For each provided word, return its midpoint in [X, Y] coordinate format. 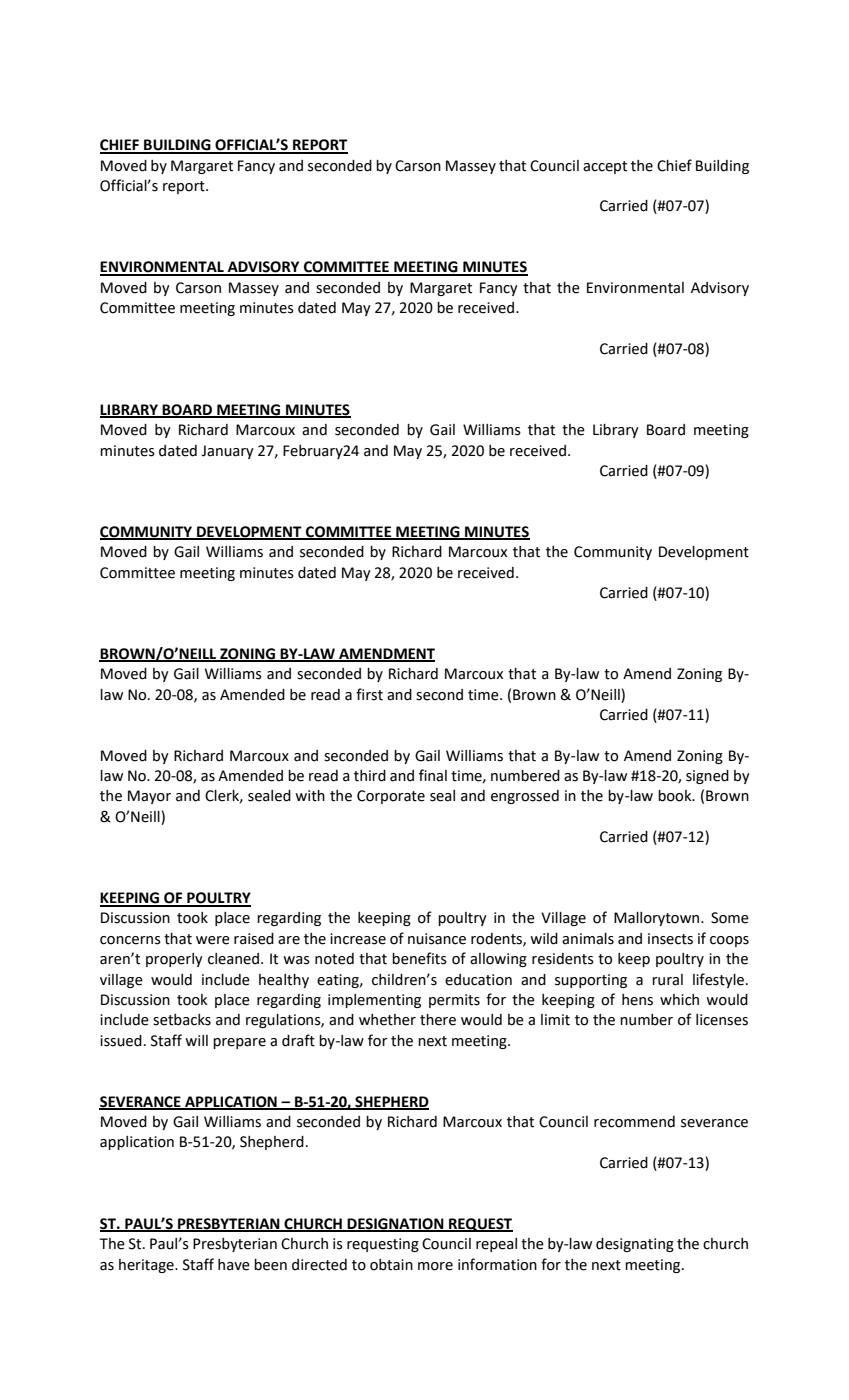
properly [174, 960]
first [369, 694]
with [310, 796]
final [433, 775]
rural [667, 980]
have [234, 1265]
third [370, 776]
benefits [419, 958]
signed [707, 777]
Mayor [149, 797]
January [227, 452]
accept [605, 167]
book [676, 796]
